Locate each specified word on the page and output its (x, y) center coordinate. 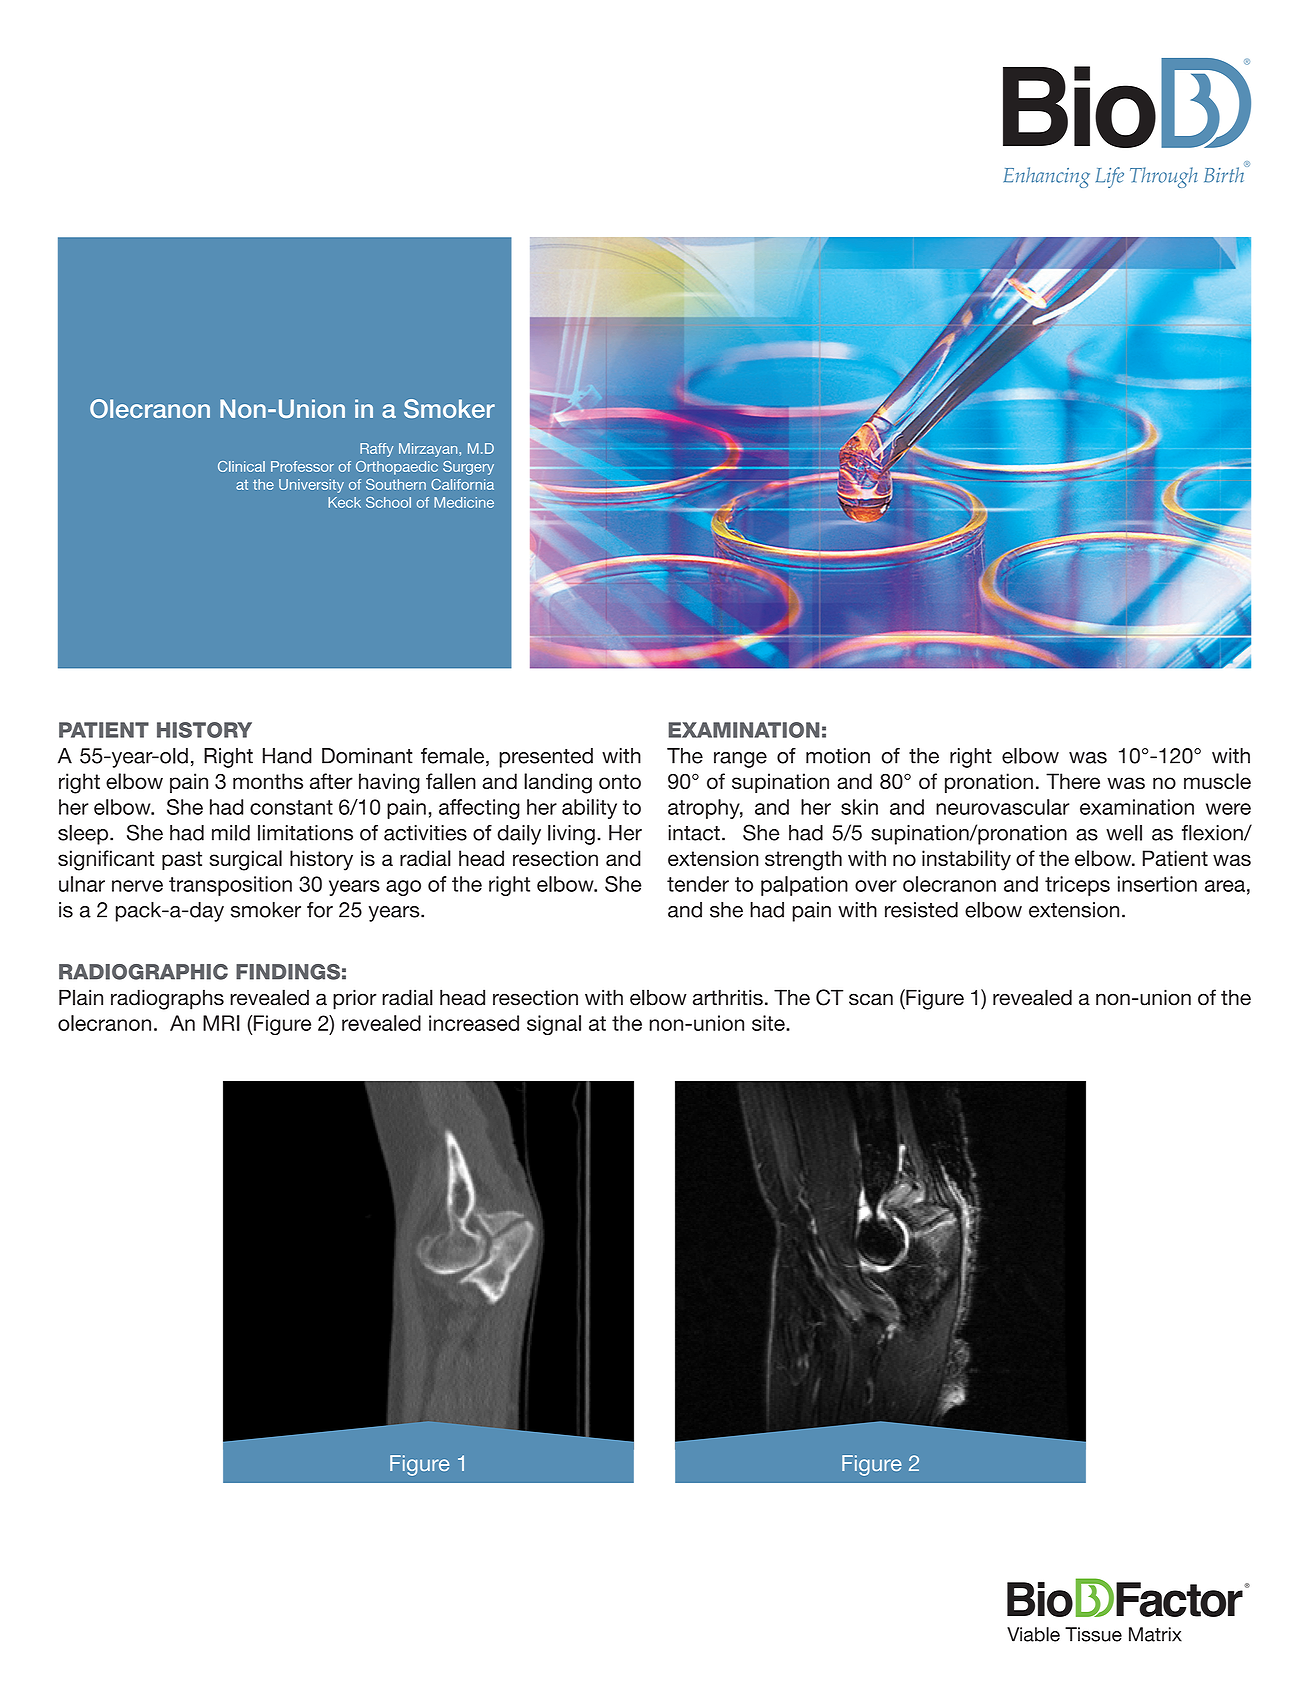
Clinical (241, 466)
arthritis (728, 997)
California (462, 484)
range (740, 760)
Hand (287, 756)
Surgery (468, 468)
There (1073, 781)
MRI (221, 1023)
